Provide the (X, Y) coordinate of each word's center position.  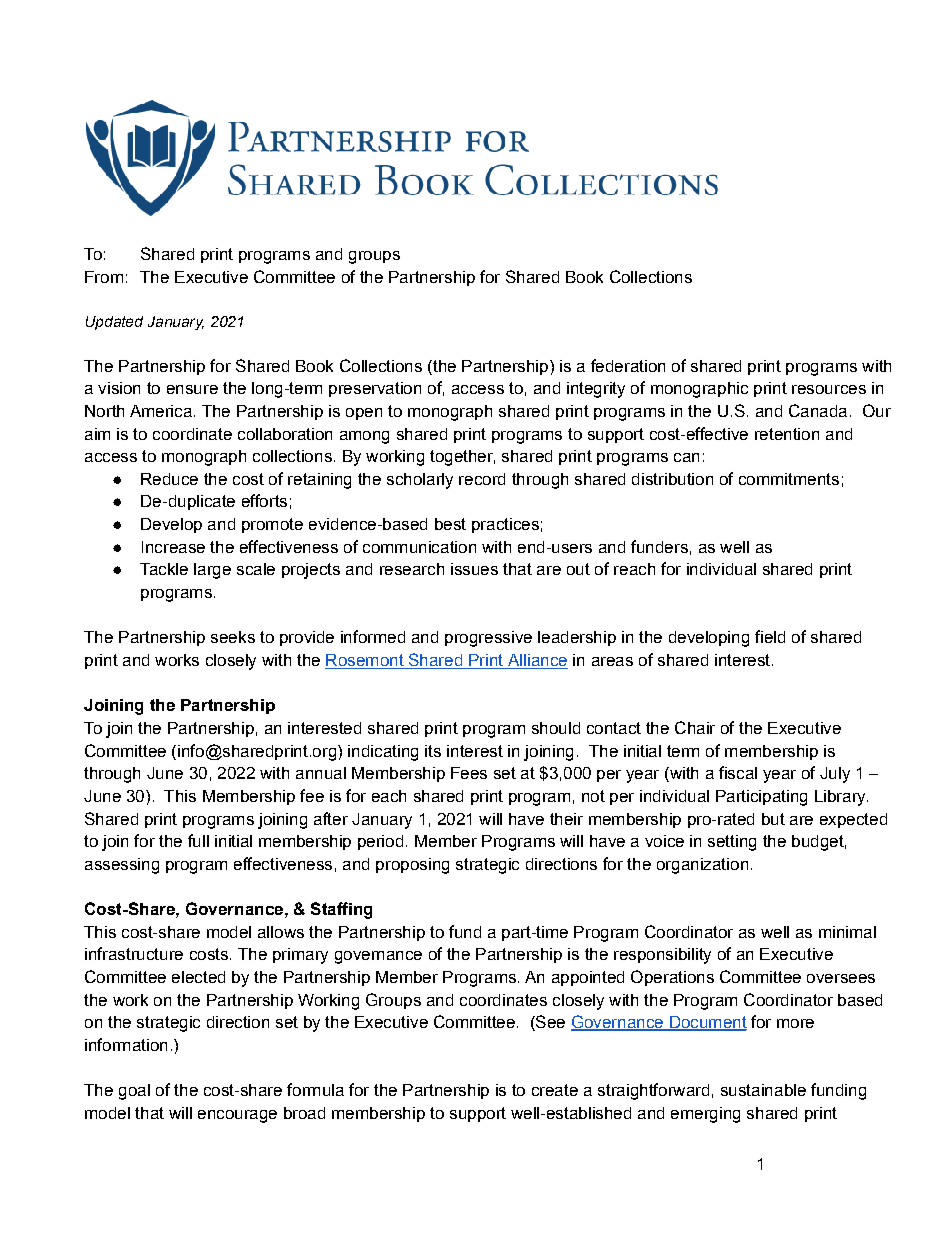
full (198, 840)
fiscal (738, 772)
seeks (233, 637)
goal (134, 1092)
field (770, 636)
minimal (847, 932)
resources (829, 389)
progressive (488, 639)
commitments (789, 479)
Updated (114, 323)
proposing (412, 866)
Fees (469, 773)
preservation (375, 389)
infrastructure (134, 953)
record (482, 479)
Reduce (169, 479)
